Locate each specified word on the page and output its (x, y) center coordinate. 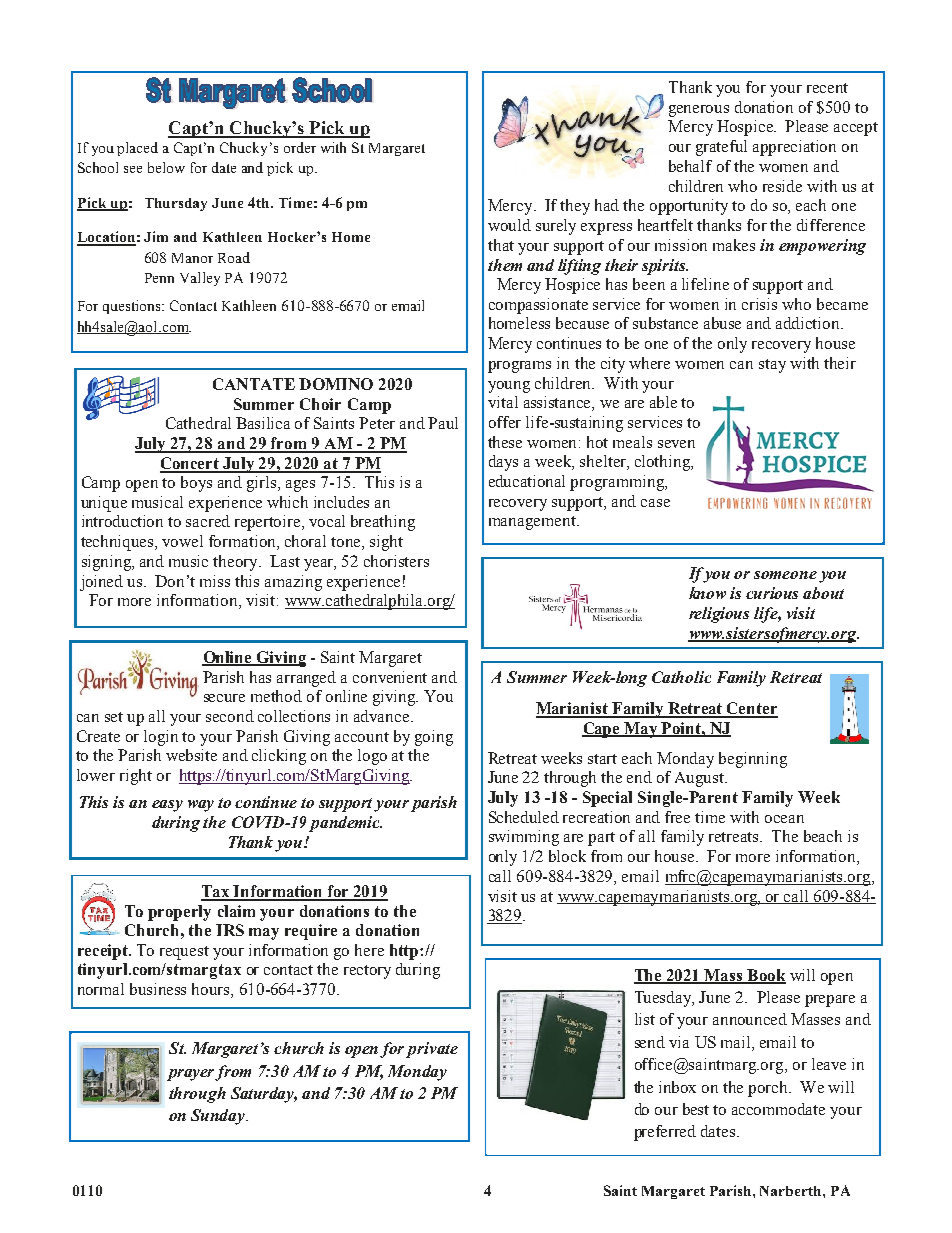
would (509, 225)
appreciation (794, 148)
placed (137, 149)
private (432, 1050)
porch (769, 1089)
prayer (191, 1075)
